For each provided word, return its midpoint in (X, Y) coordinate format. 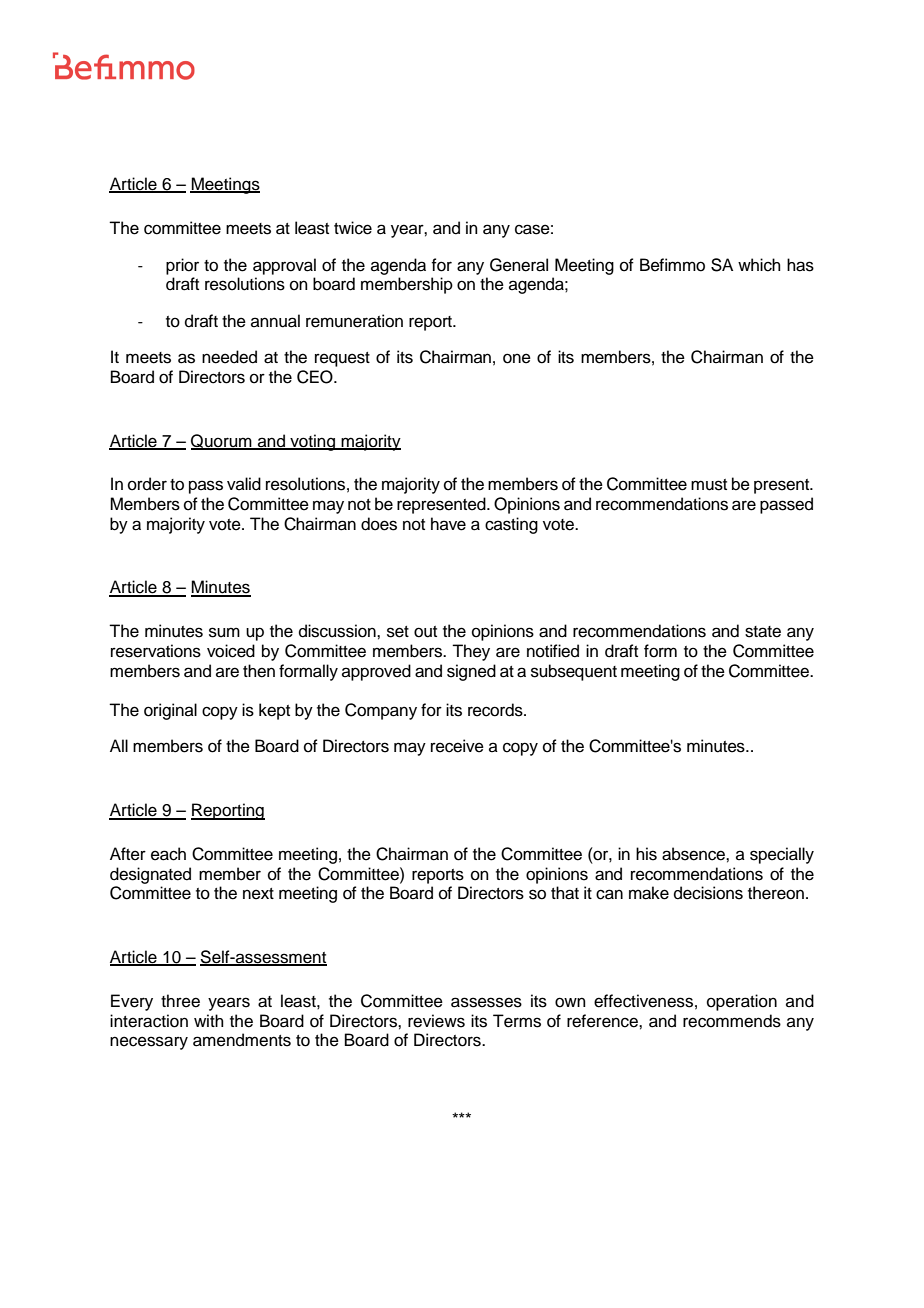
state (763, 632)
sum (224, 632)
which (759, 265)
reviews (436, 1021)
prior (182, 266)
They (471, 652)
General (519, 265)
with (209, 1020)
